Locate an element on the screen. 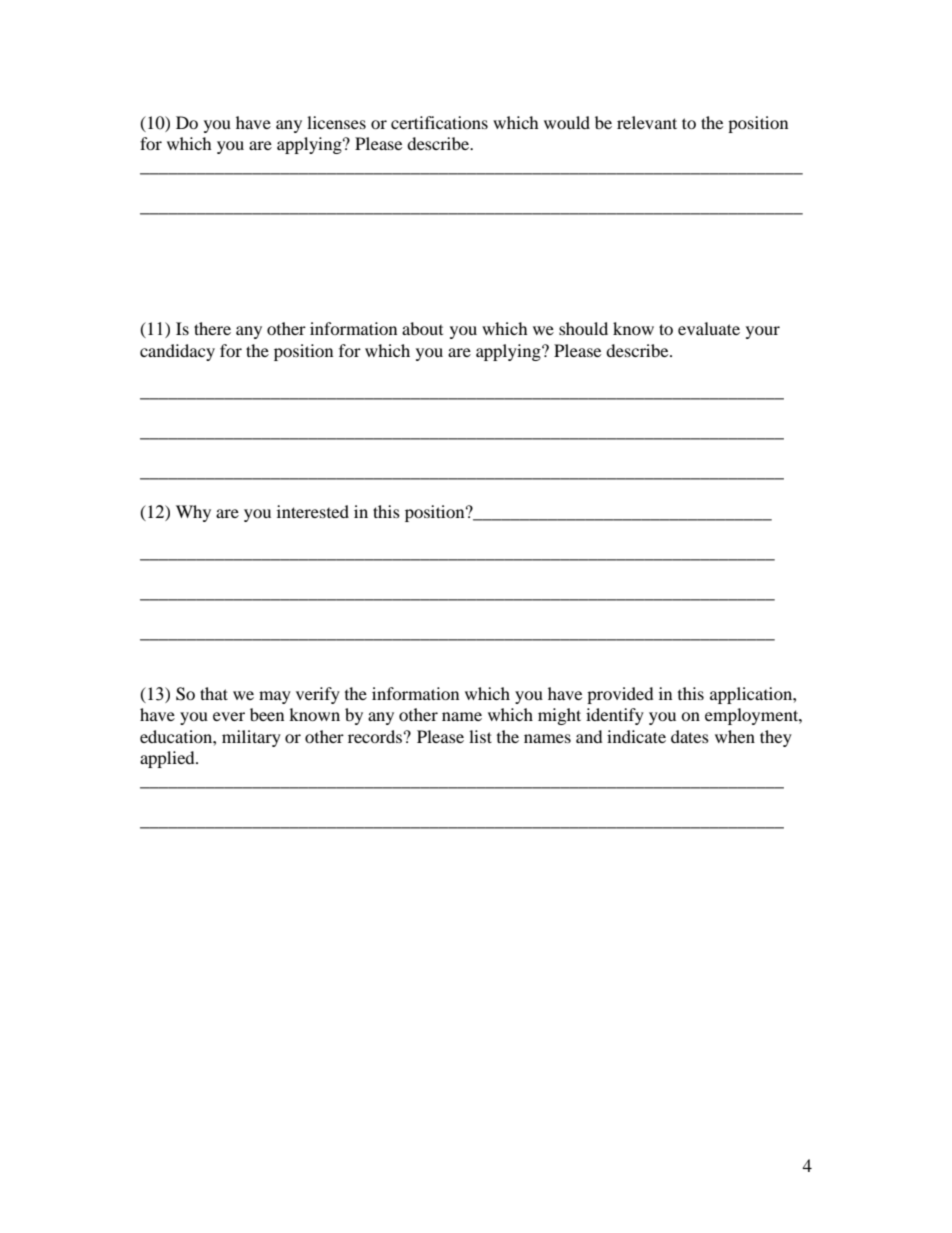  interested is located at coordinates (313, 511).
